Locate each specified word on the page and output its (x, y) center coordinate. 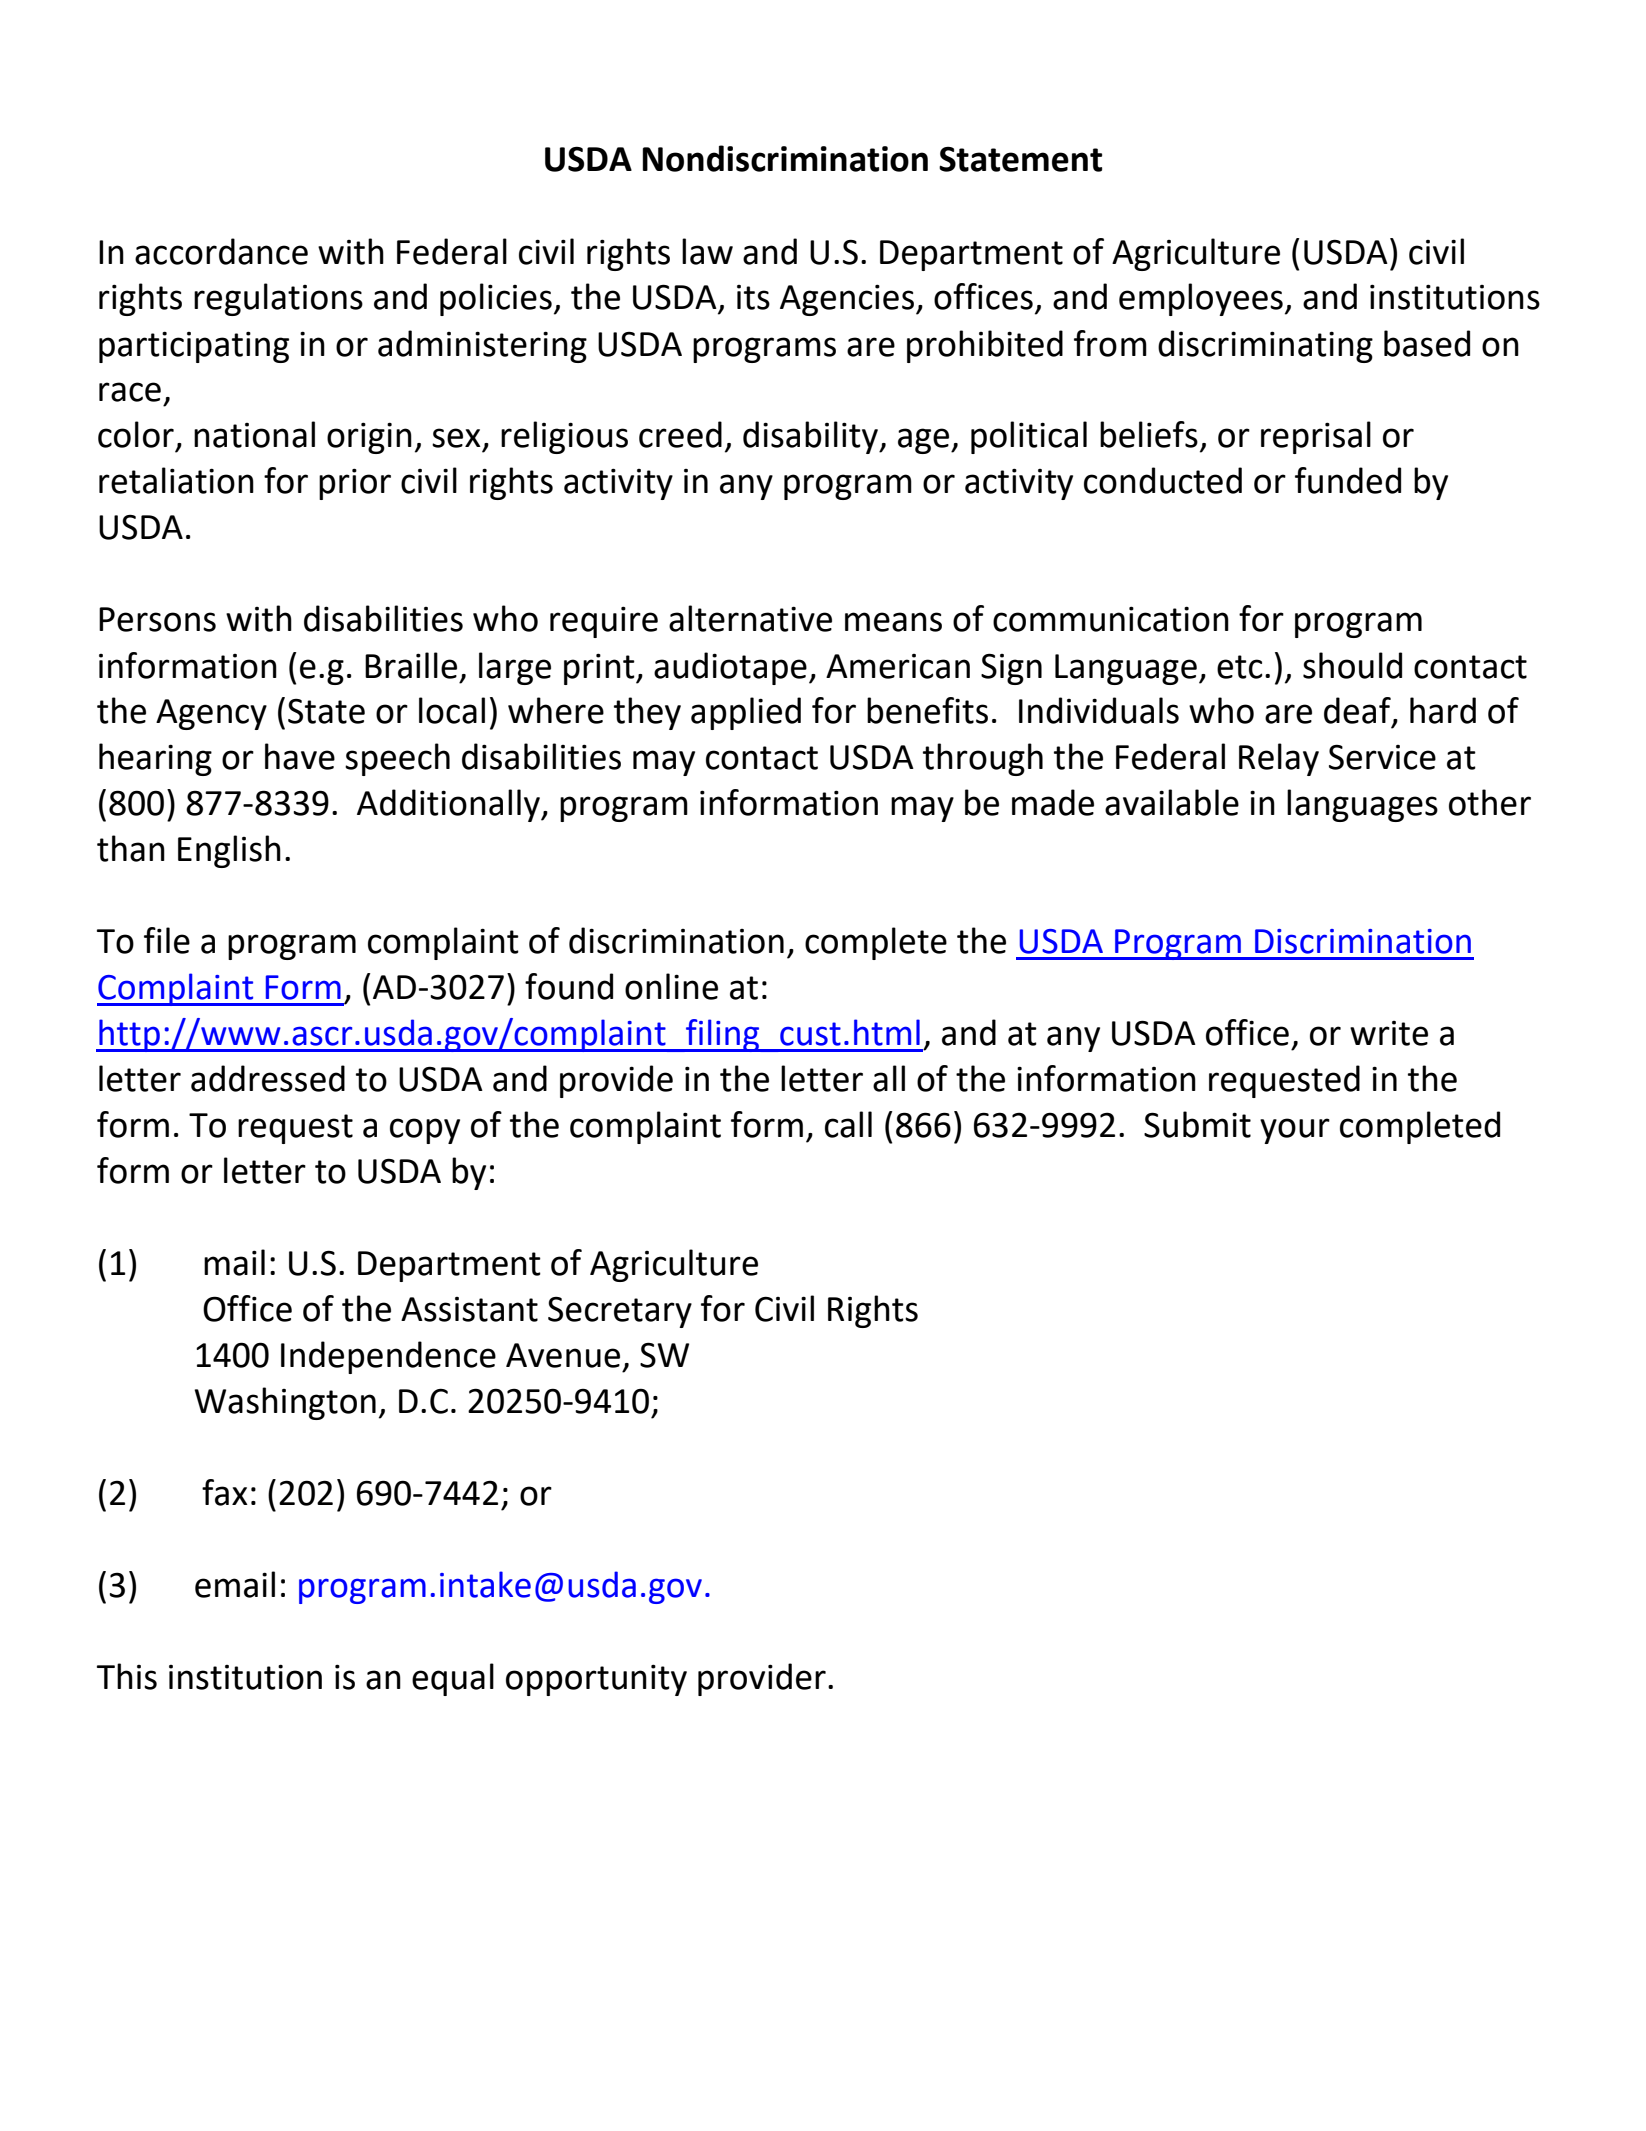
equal (453, 1679)
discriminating (1265, 346)
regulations (278, 299)
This (127, 1676)
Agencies (847, 300)
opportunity (596, 1680)
